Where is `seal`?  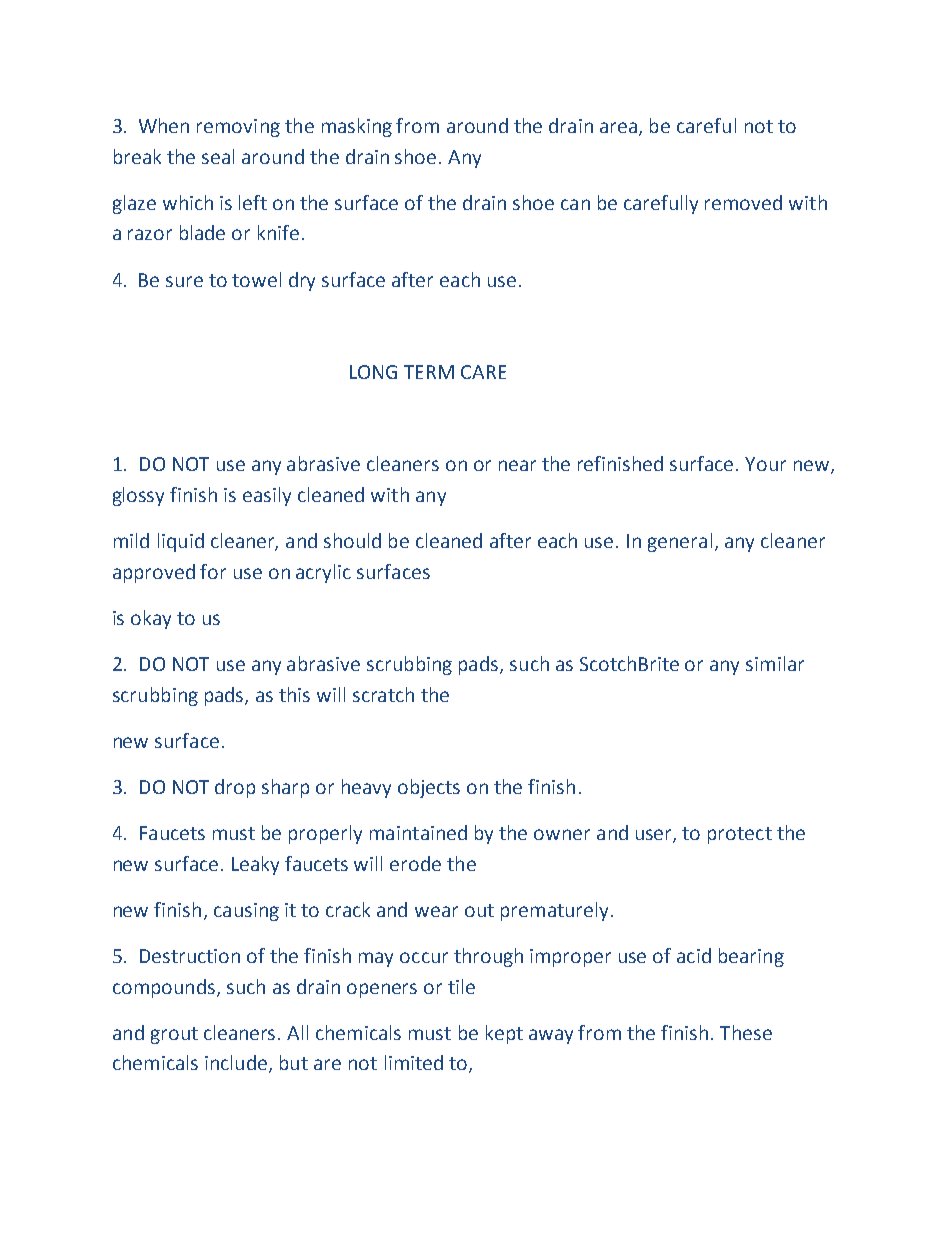 seal is located at coordinates (218, 156).
